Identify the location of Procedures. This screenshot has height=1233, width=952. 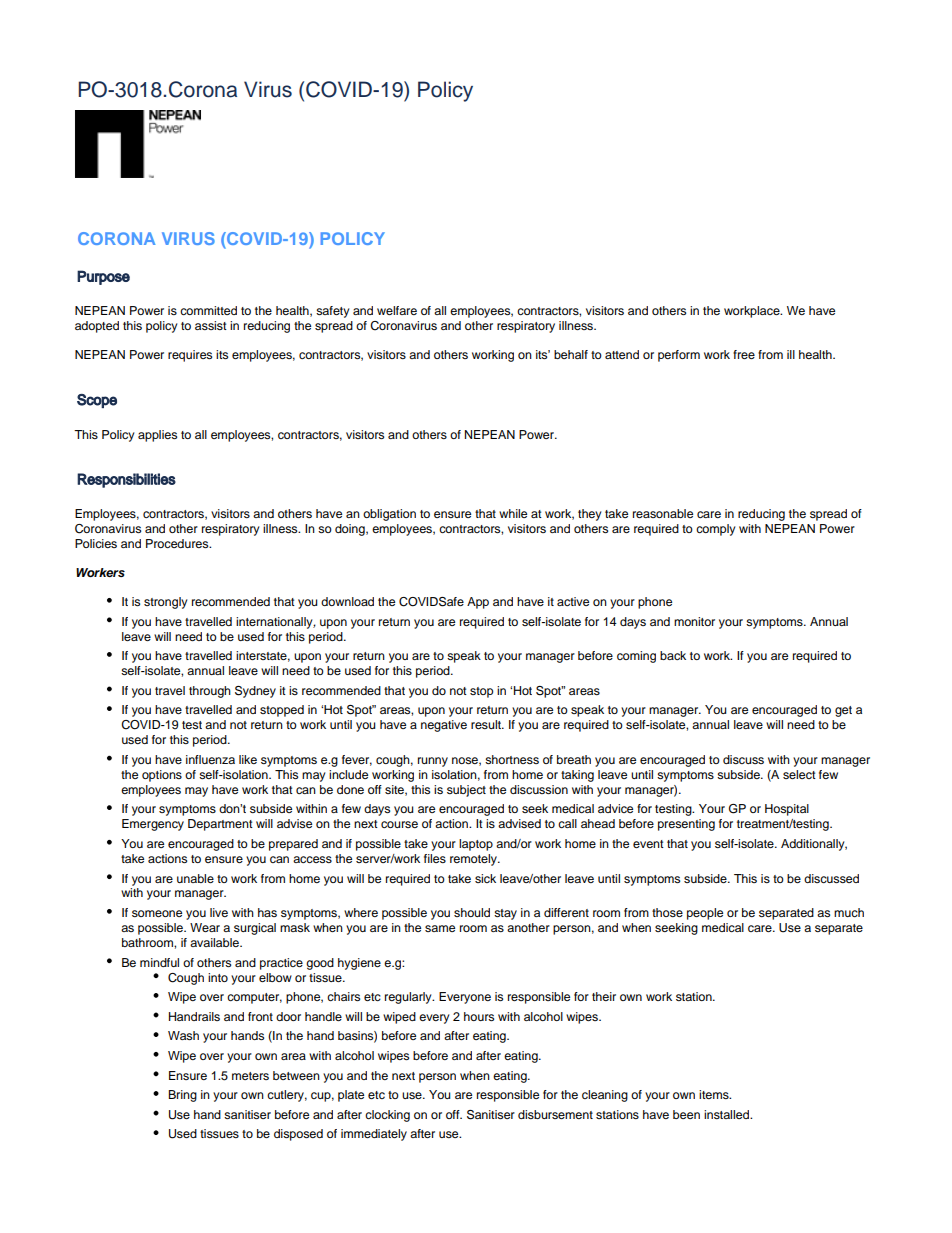
(178, 543).
